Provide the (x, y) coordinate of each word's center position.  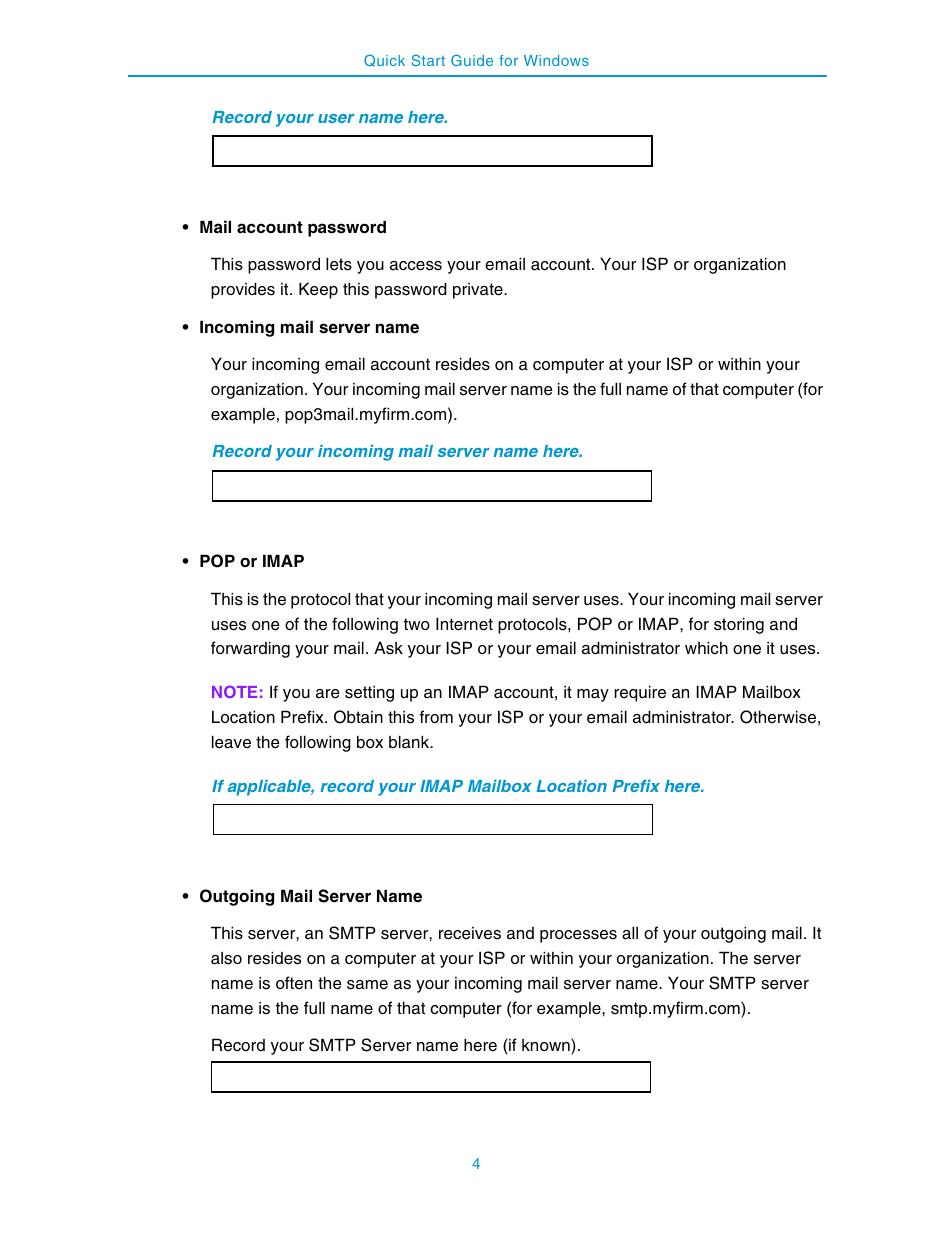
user (336, 118)
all (630, 933)
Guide (472, 60)
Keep (318, 290)
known (547, 1044)
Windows (556, 60)
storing (739, 625)
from (436, 716)
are (328, 694)
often (294, 983)
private (479, 291)
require (640, 693)
